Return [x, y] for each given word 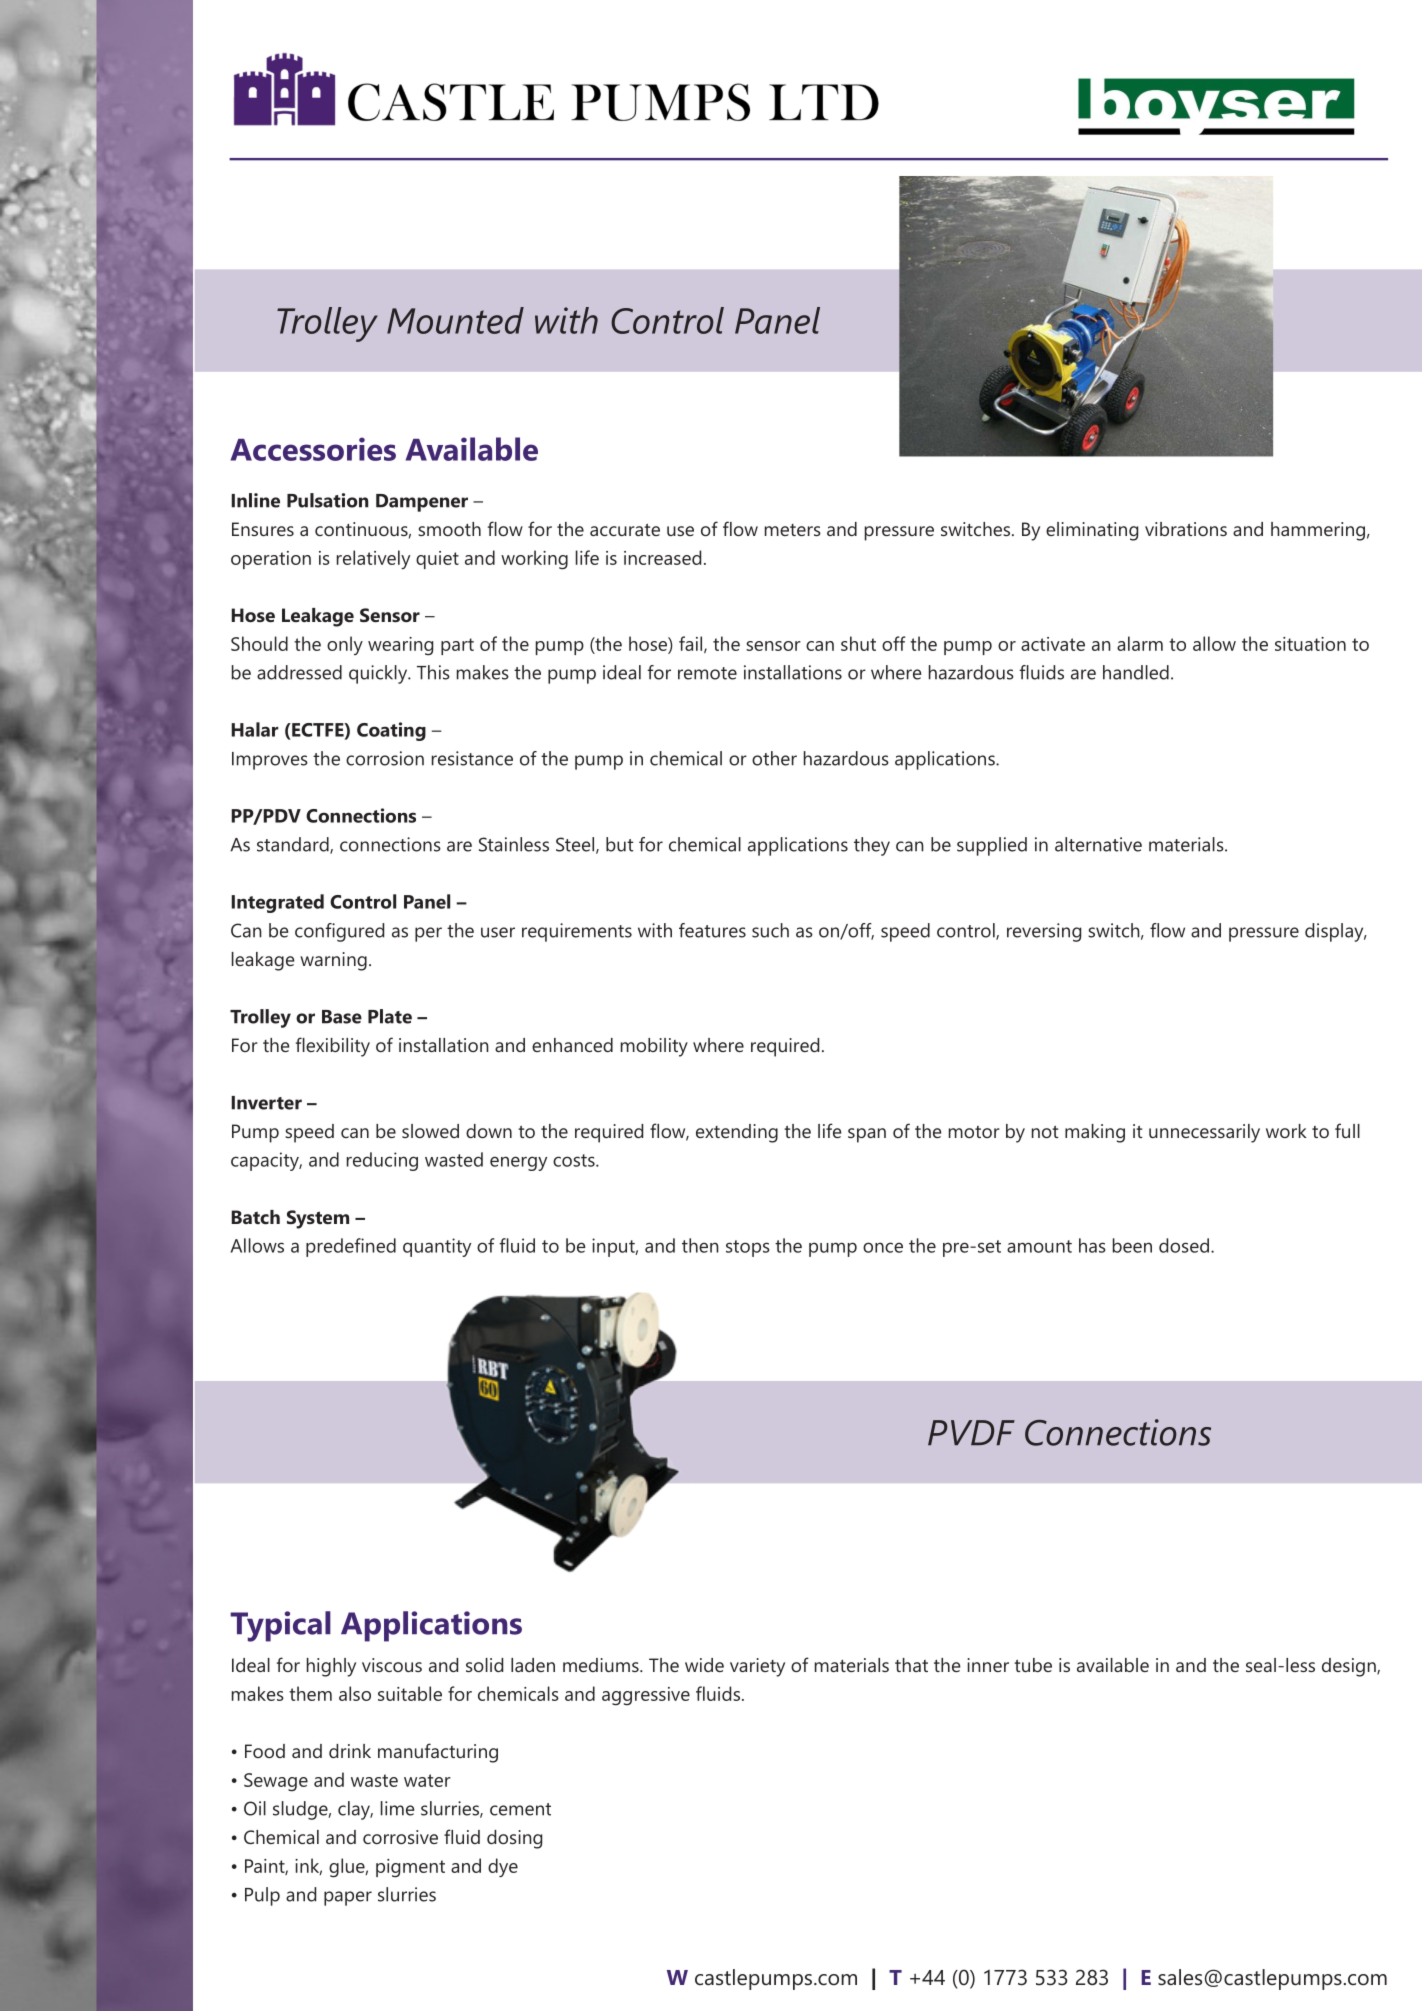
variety [757, 1667]
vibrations [1186, 529]
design [1350, 1667]
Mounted [455, 320]
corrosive [400, 1837]
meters [793, 530]
